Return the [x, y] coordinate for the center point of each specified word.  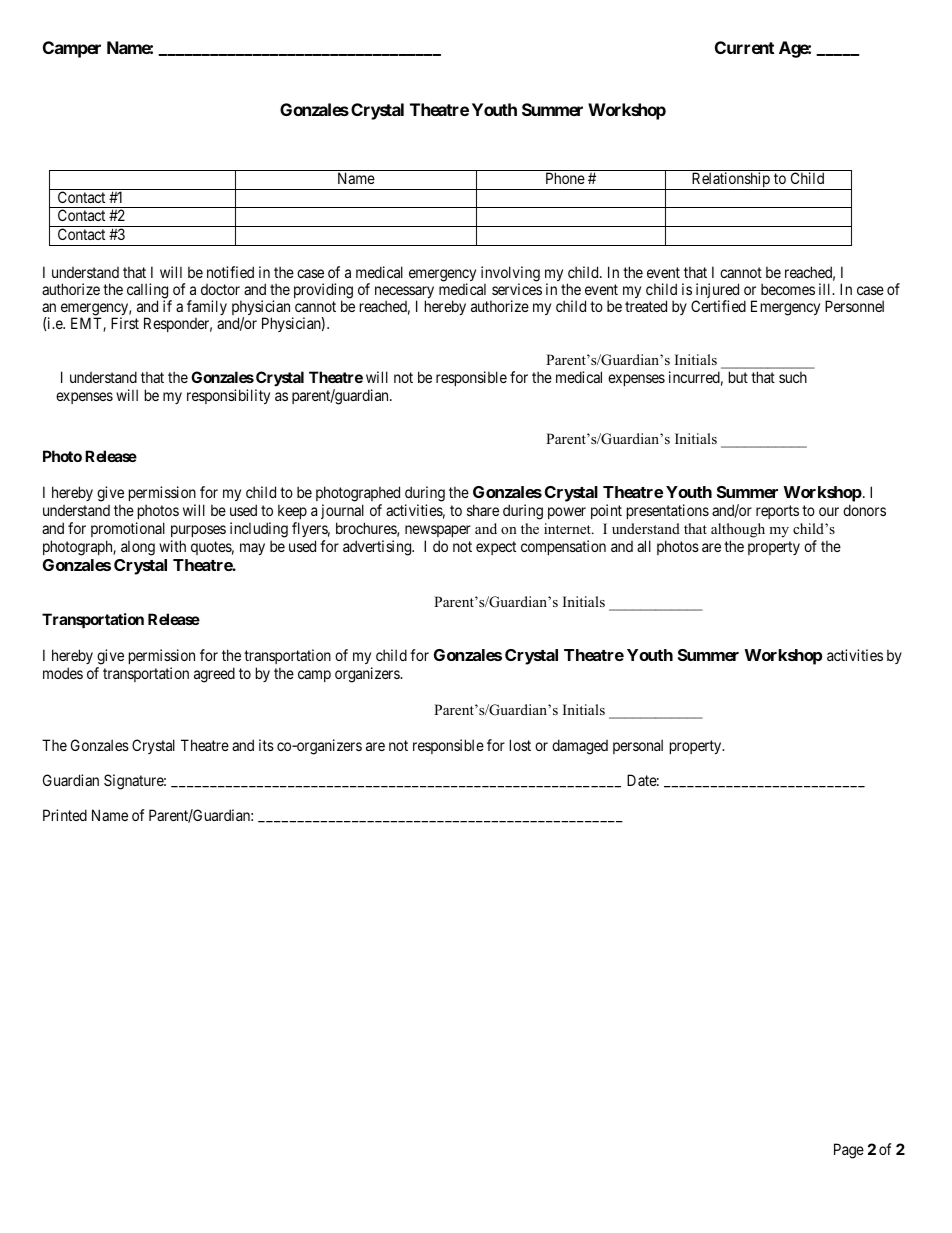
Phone [565, 178]
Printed [65, 815]
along [138, 548]
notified [230, 272]
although [738, 532]
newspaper [438, 533]
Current [744, 47]
